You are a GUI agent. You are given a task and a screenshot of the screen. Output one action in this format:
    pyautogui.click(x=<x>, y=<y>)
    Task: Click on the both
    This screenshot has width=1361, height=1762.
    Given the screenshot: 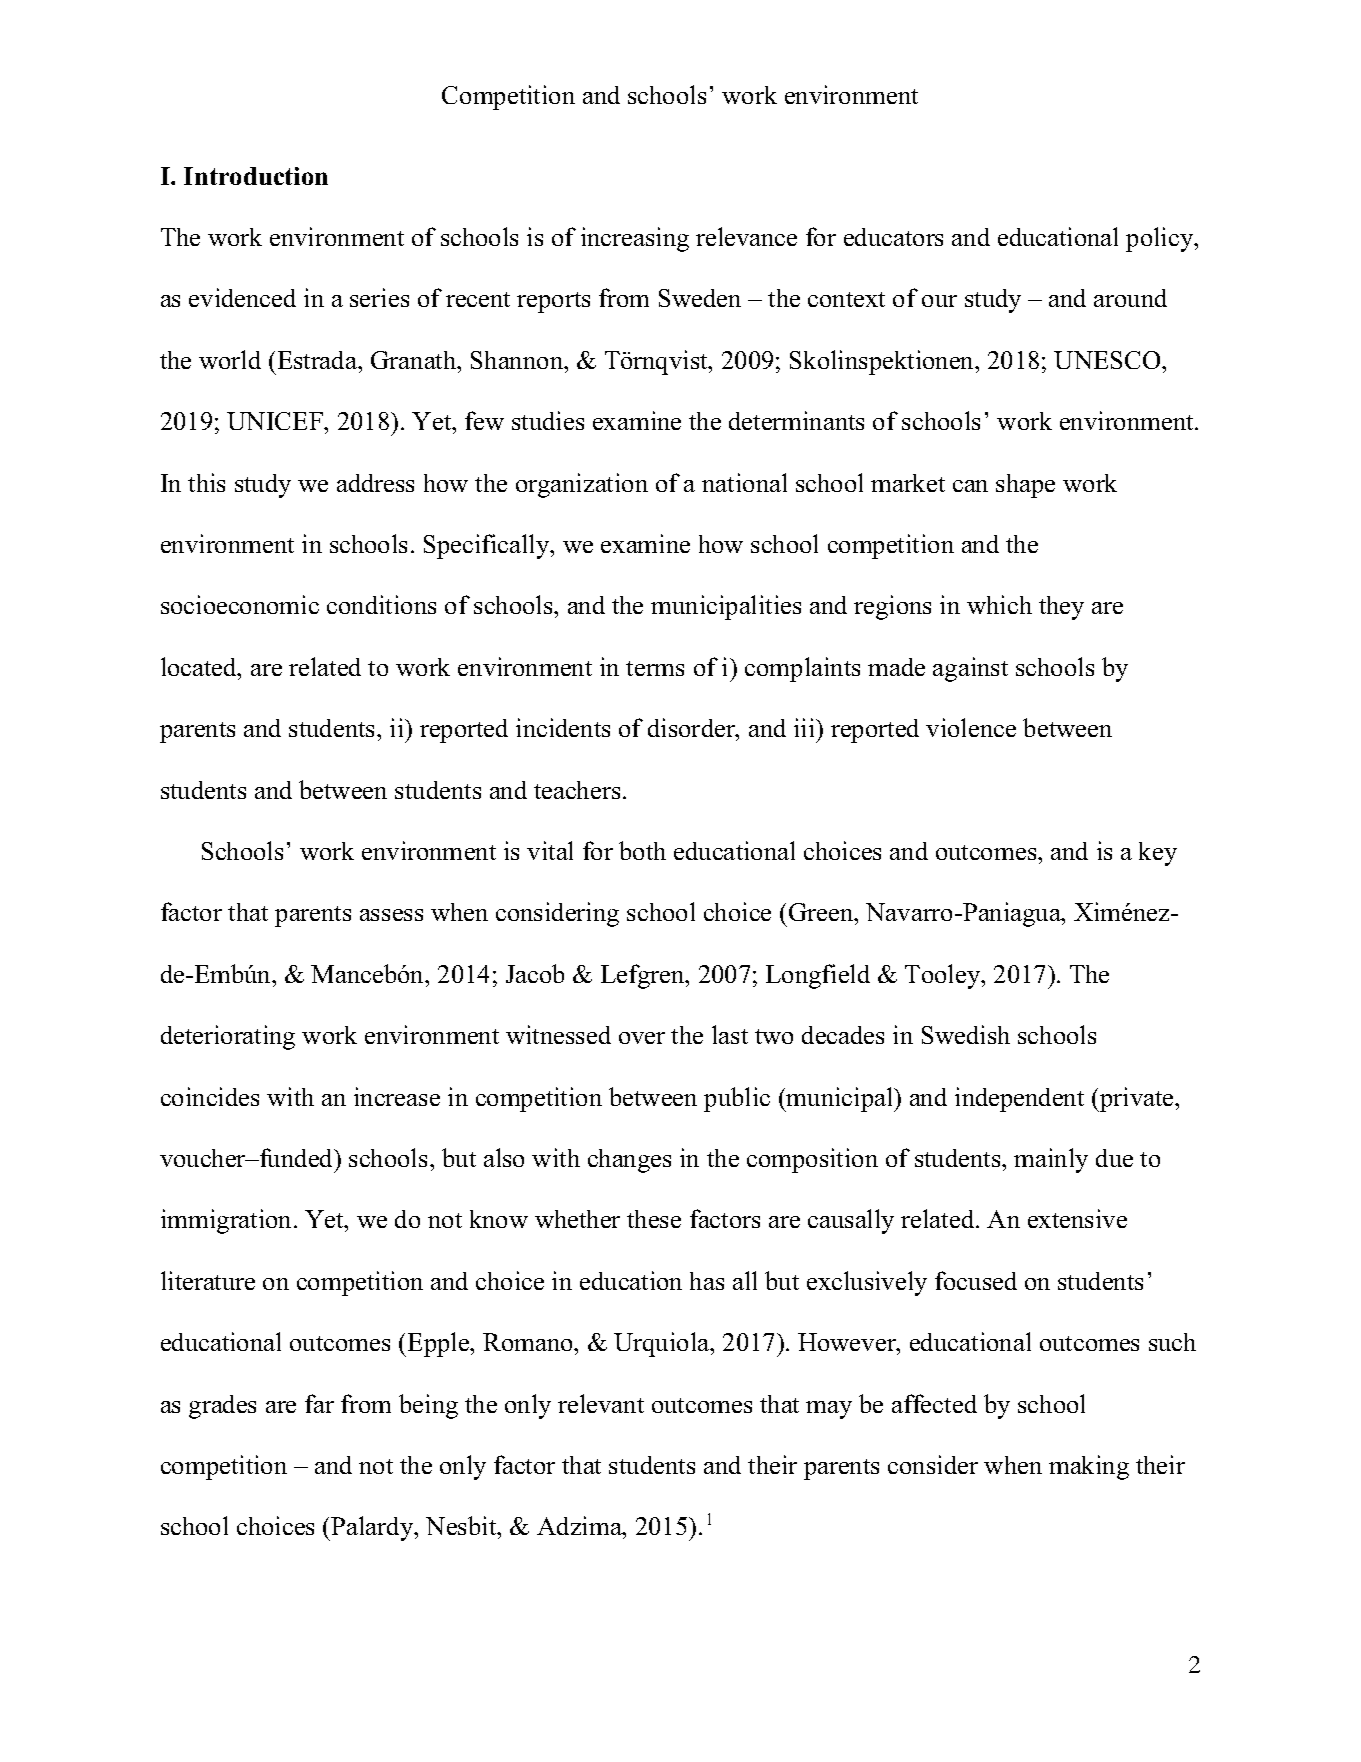 What is the action you would take?
    pyautogui.click(x=642, y=850)
